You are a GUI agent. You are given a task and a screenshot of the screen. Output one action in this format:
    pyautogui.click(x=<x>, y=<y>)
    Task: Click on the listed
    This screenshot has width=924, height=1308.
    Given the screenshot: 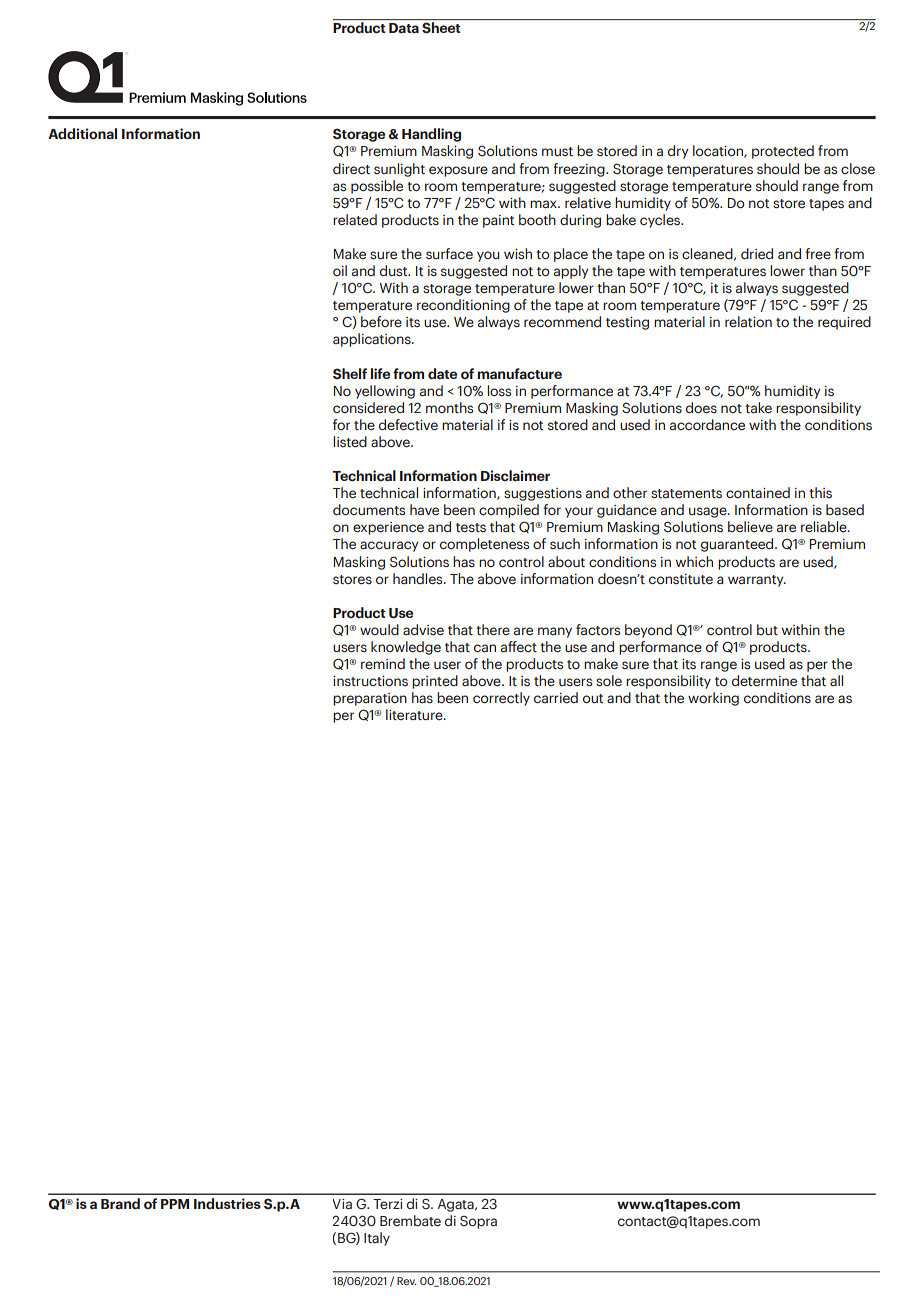 What is the action you would take?
    pyautogui.click(x=350, y=441)
